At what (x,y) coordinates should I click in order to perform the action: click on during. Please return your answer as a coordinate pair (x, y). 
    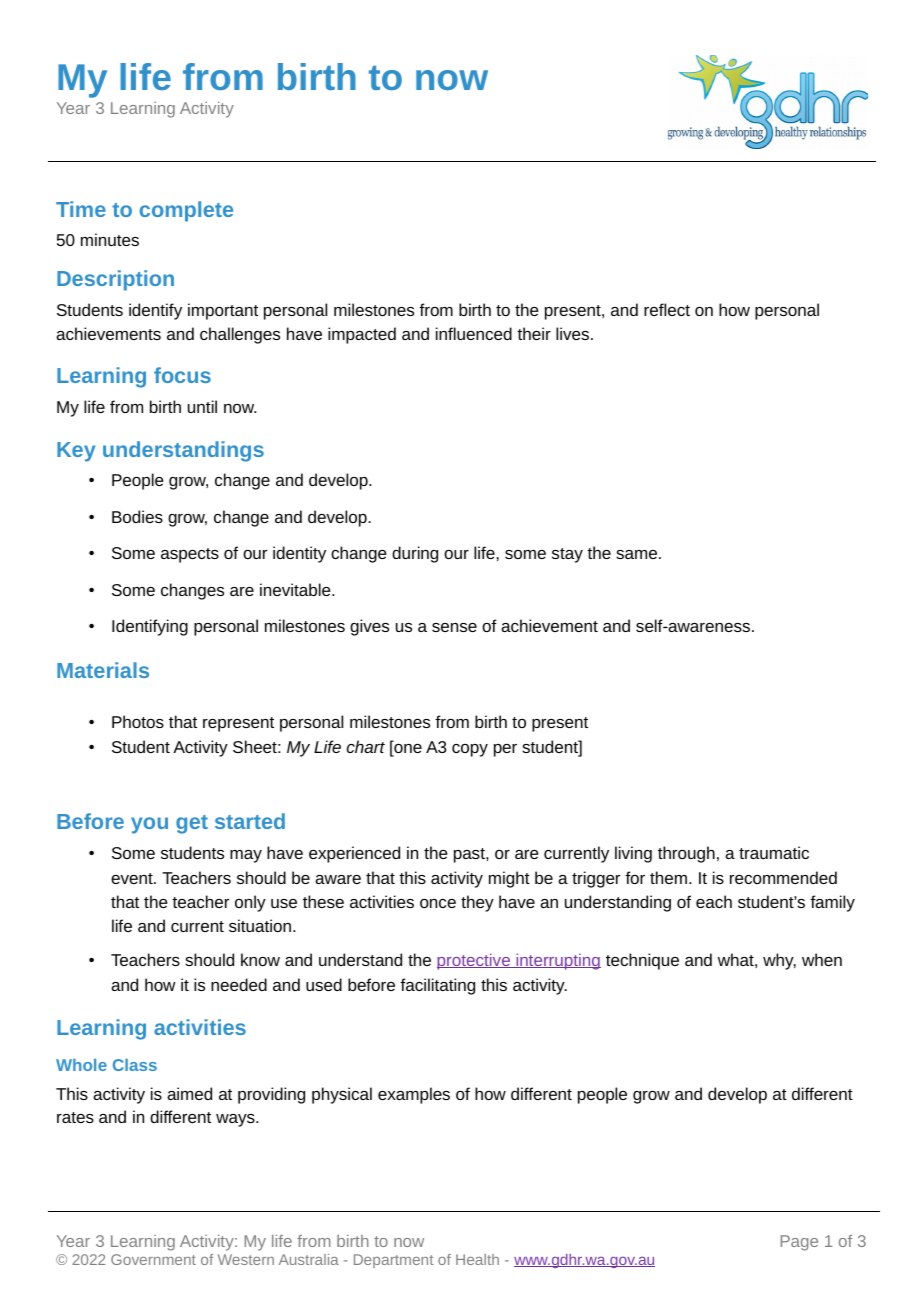
    Looking at the image, I should click on (415, 554).
